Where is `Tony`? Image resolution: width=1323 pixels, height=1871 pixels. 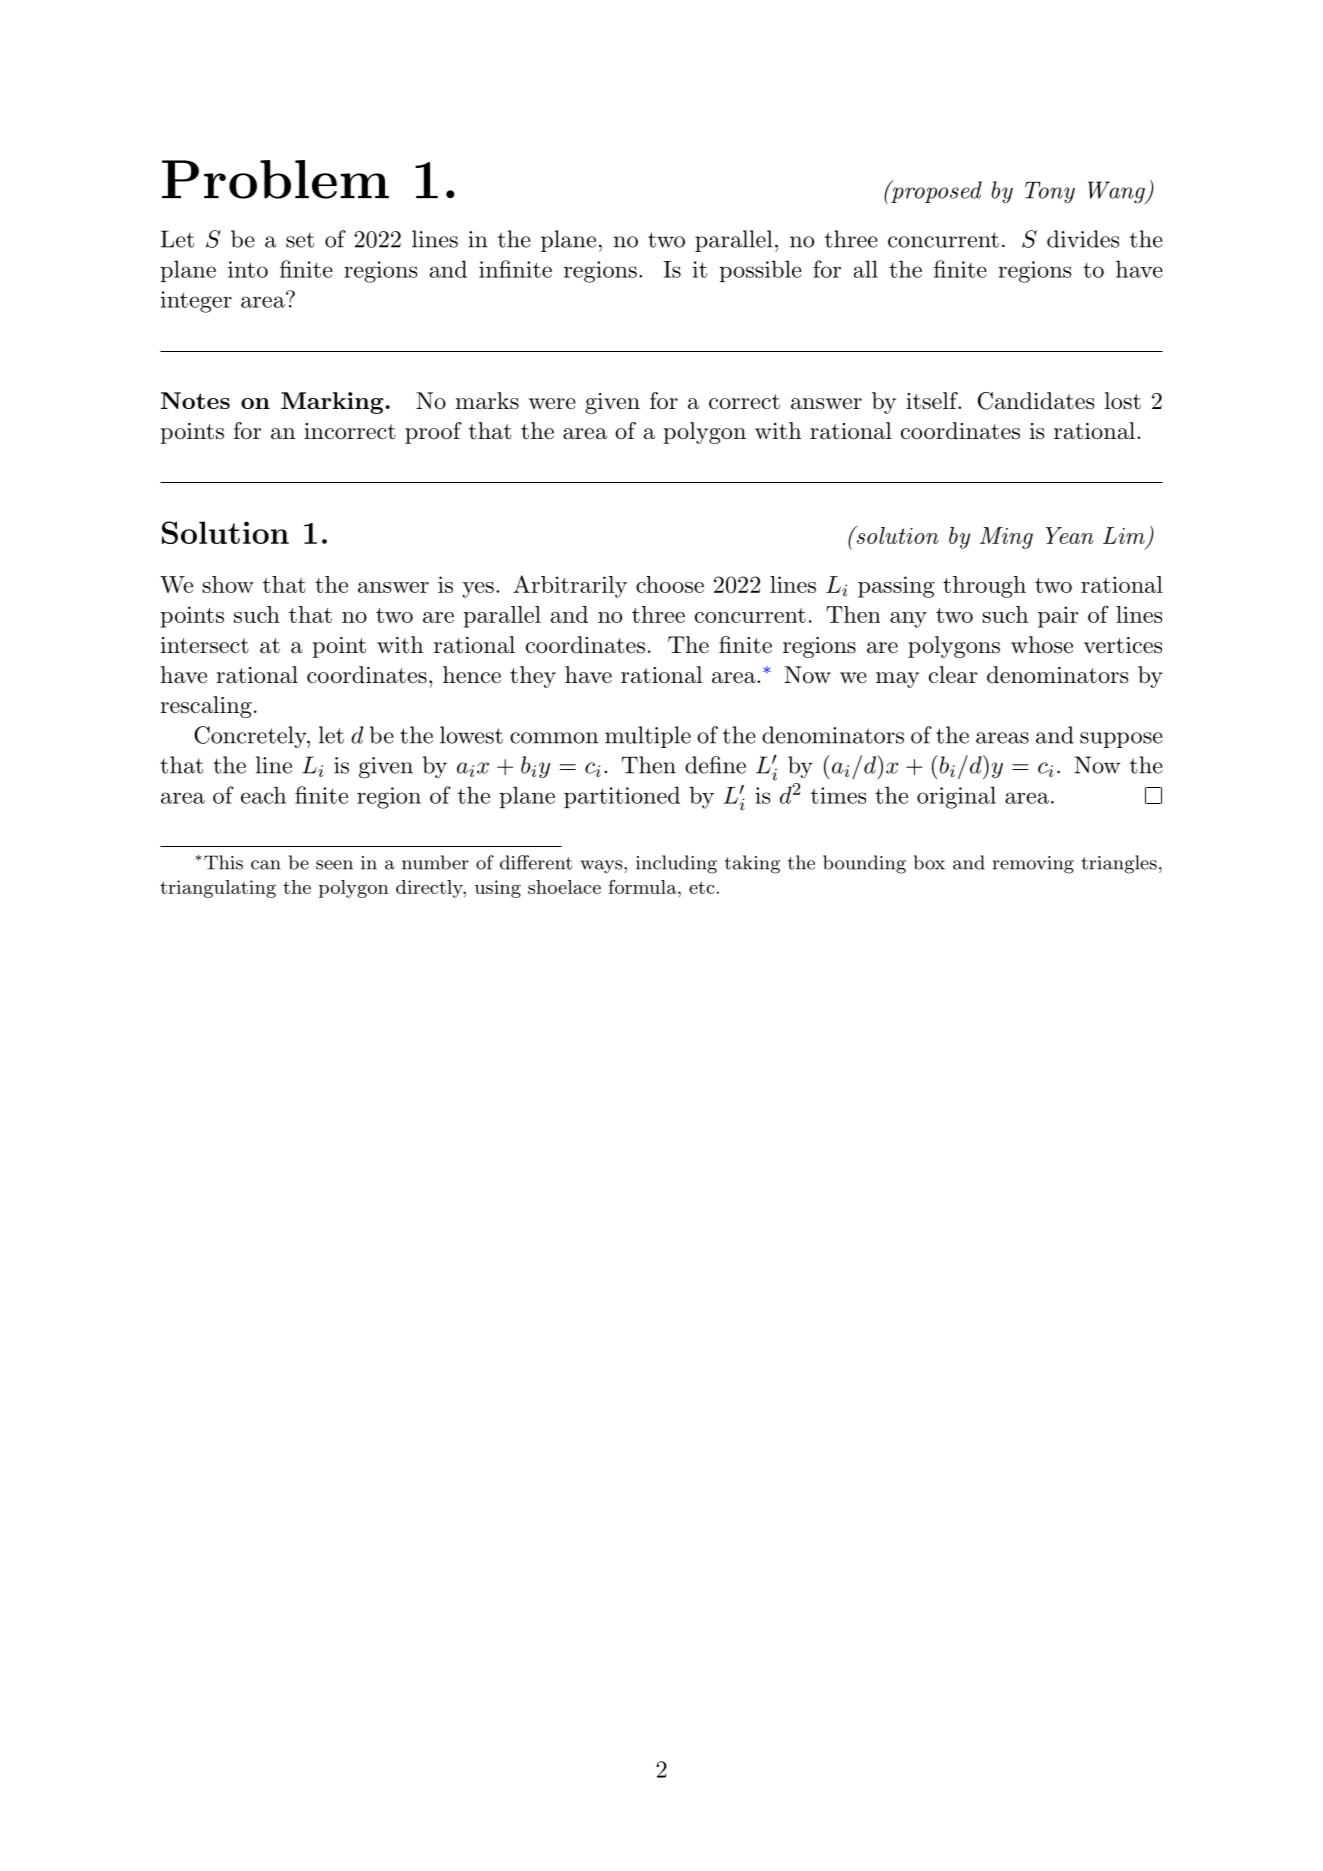
Tony is located at coordinates (1050, 192).
